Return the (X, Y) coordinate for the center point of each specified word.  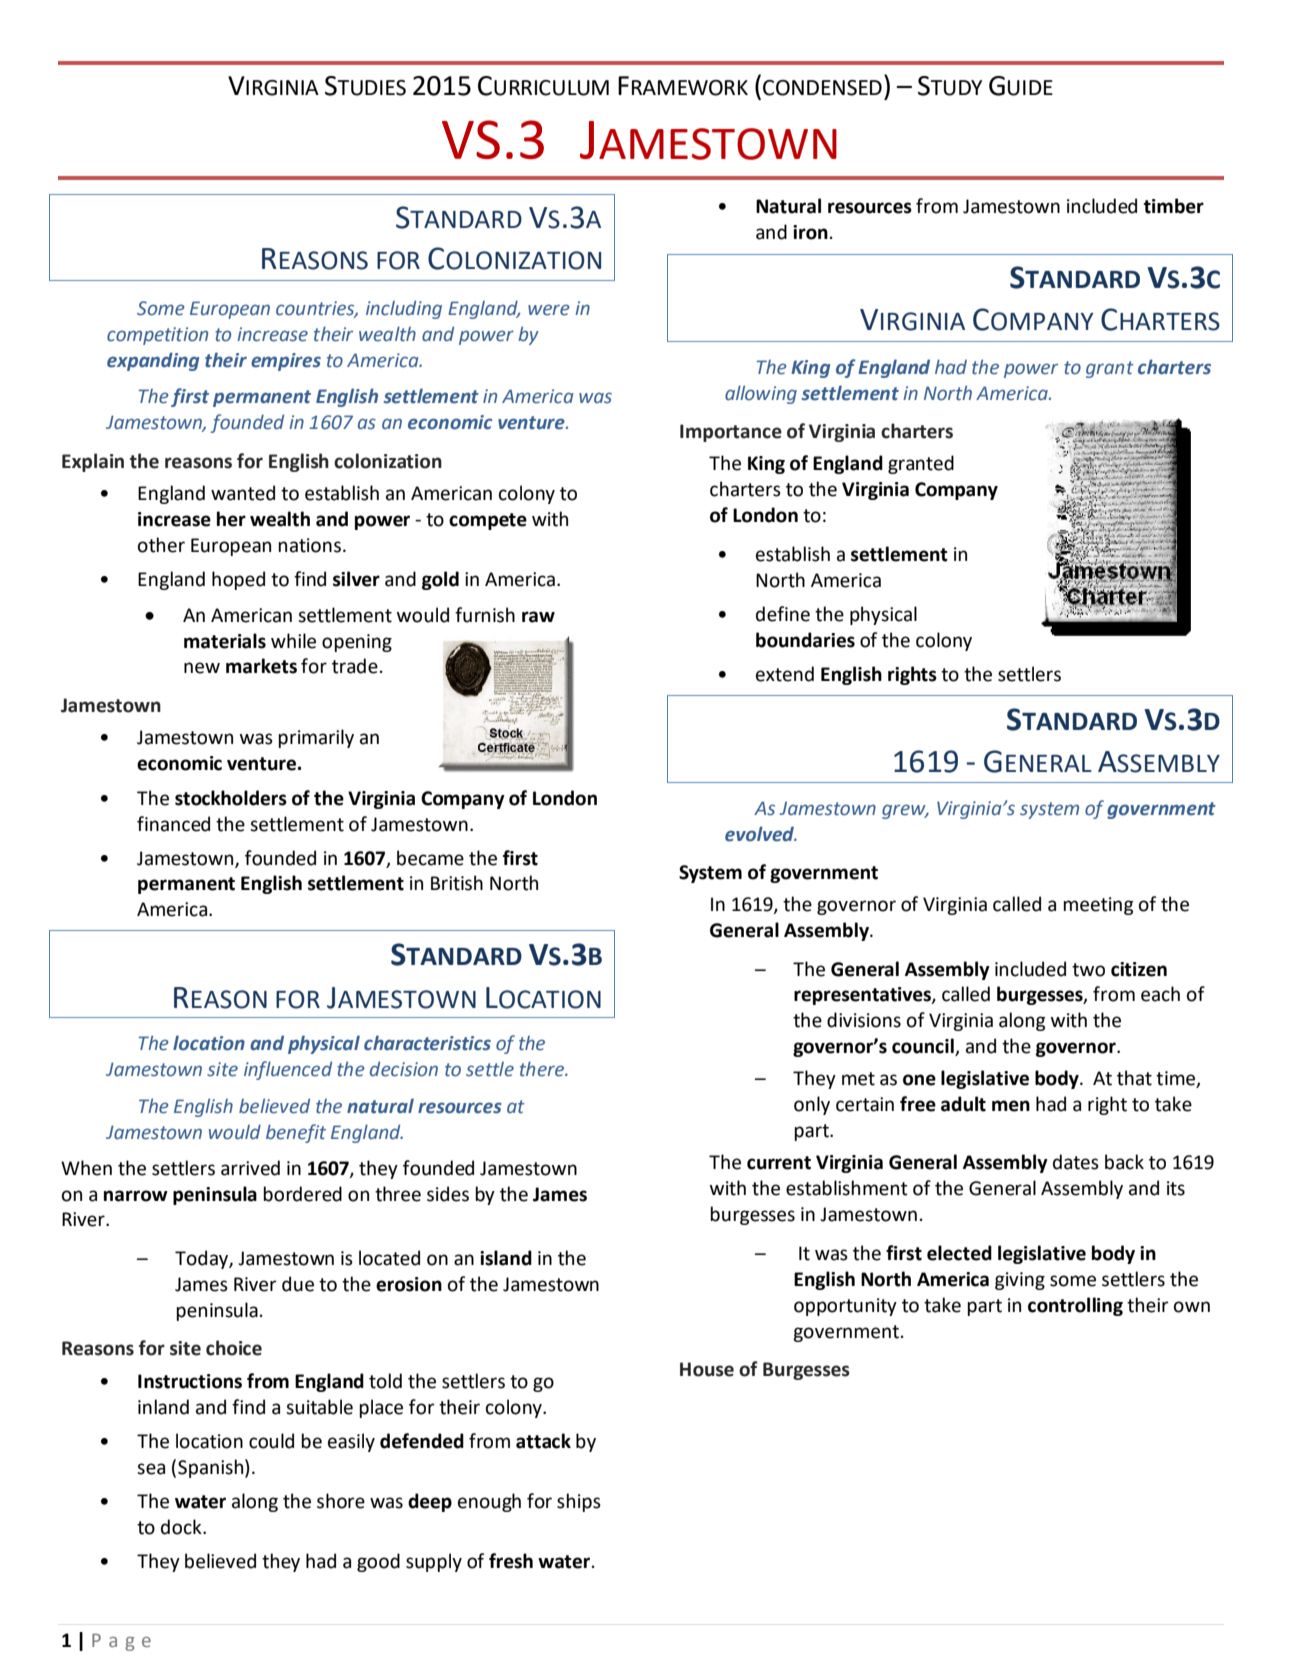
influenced (288, 1070)
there (543, 1069)
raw (538, 617)
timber (1174, 206)
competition (157, 336)
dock (182, 1527)
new (202, 668)
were (549, 310)
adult (963, 1104)
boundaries (805, 640)
